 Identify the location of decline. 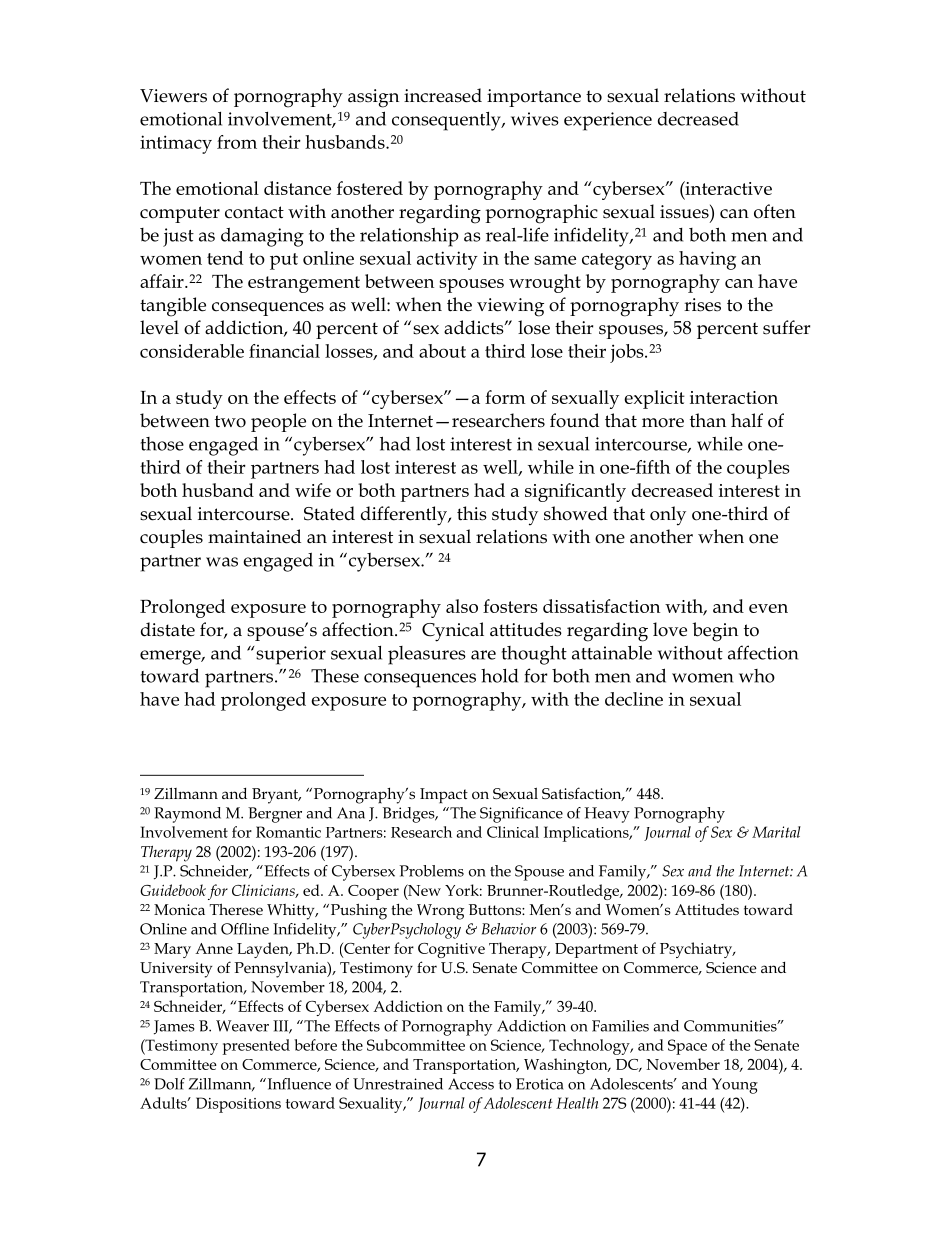
(634, 699).
